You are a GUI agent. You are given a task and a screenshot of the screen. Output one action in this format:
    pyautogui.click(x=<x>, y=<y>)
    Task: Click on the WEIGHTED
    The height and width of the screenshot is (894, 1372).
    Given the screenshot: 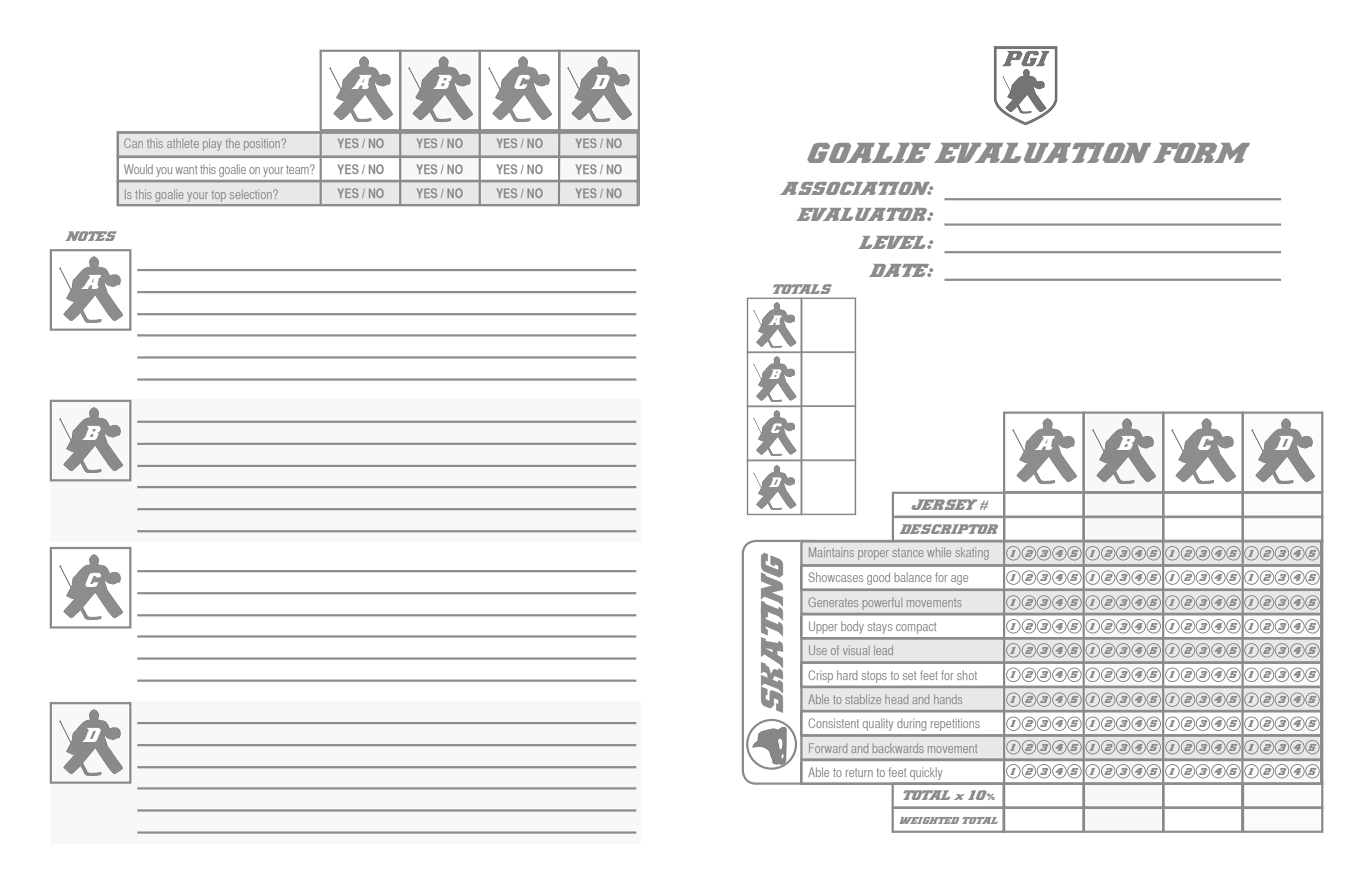 What is the action you would take?
    pyautogui.click(x=929, y=820)
